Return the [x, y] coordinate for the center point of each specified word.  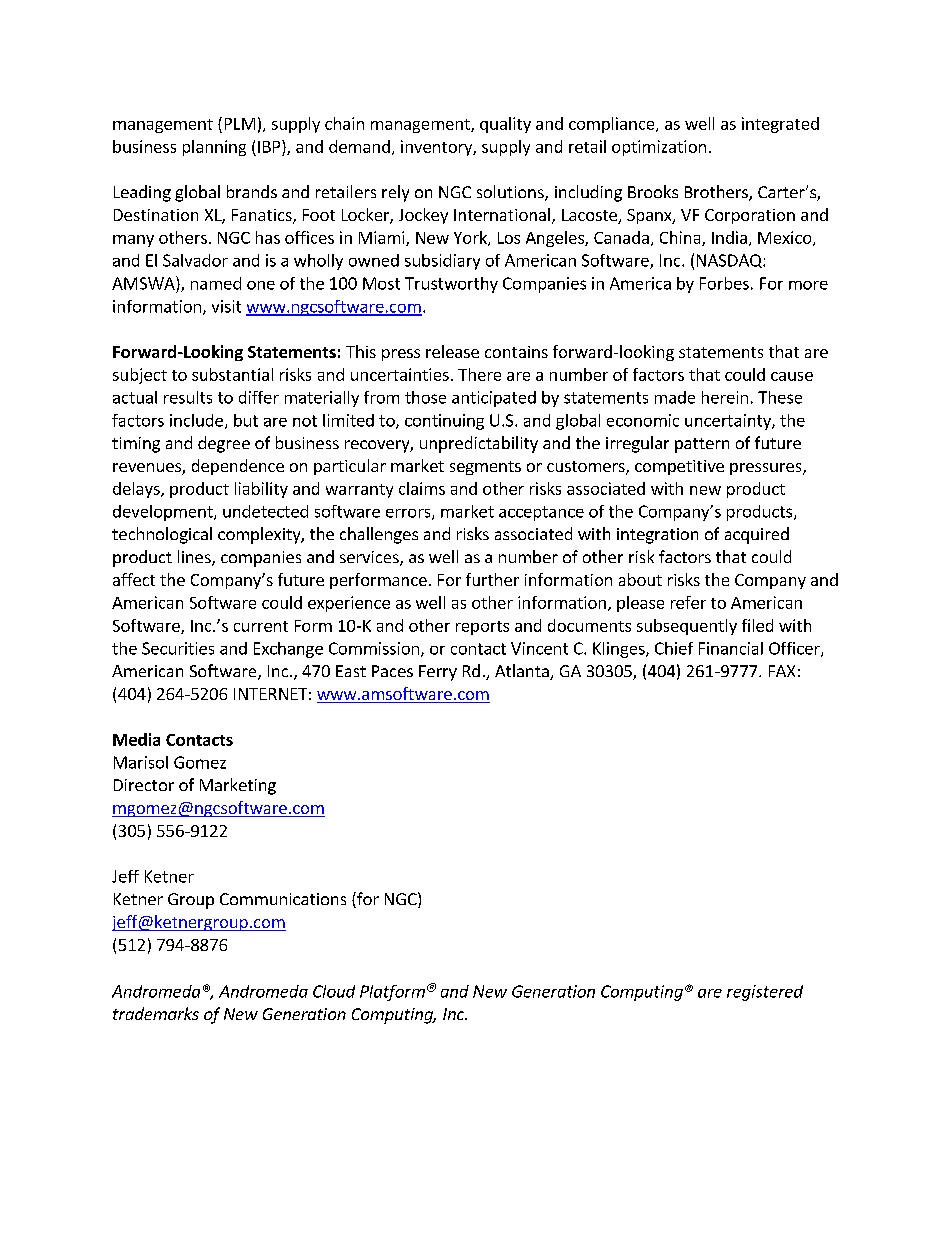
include [196, 420]
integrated [780, 125]
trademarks [156, 1013]
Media [136, 739]
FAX [782, 671]
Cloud [334, 991]
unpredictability [479, 444]
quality [505, 125]
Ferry [438, 673]
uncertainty [729, 422]
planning [214, 148]
